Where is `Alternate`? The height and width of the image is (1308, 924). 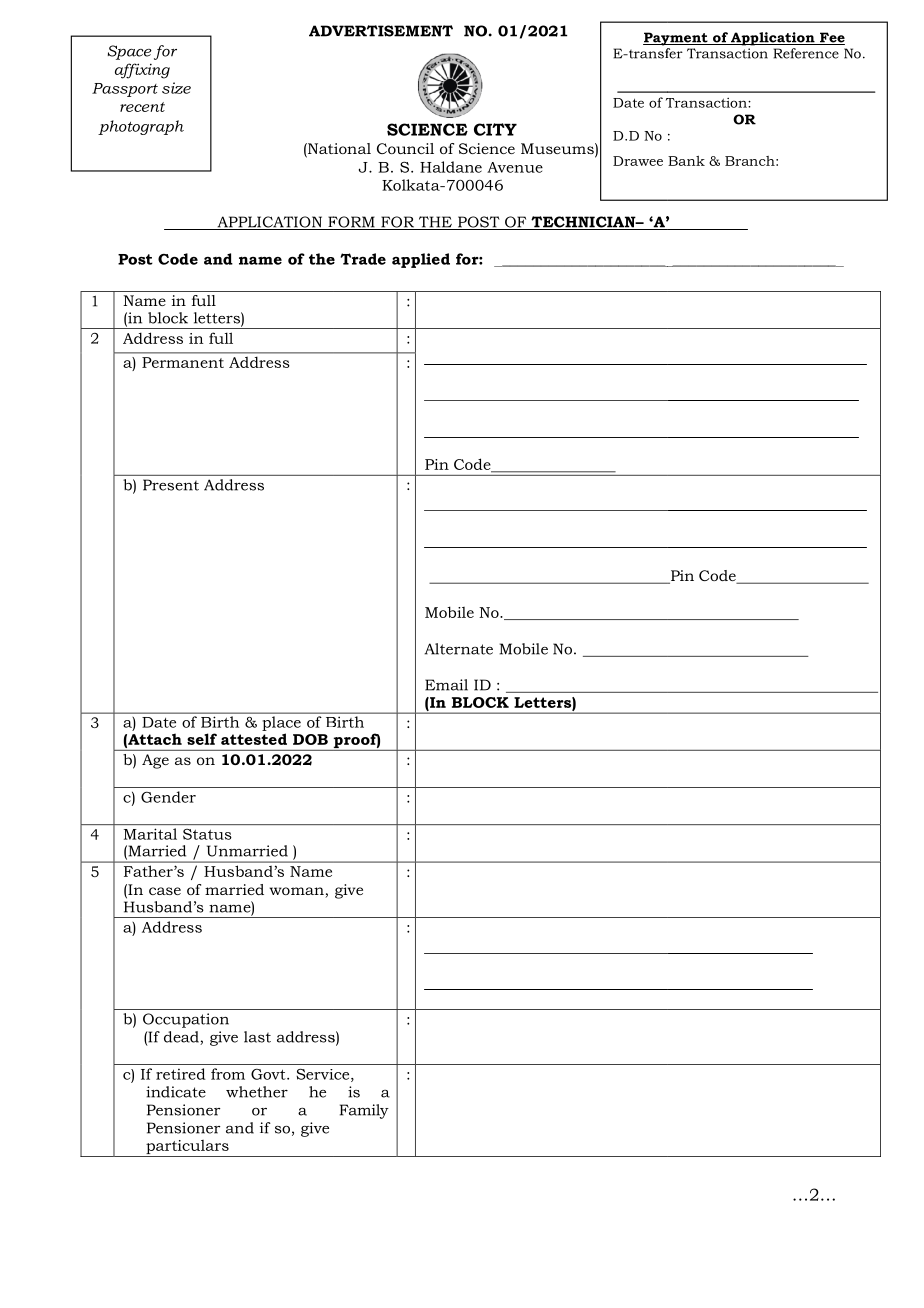 Alternate is located at coordinates (458, 649).
